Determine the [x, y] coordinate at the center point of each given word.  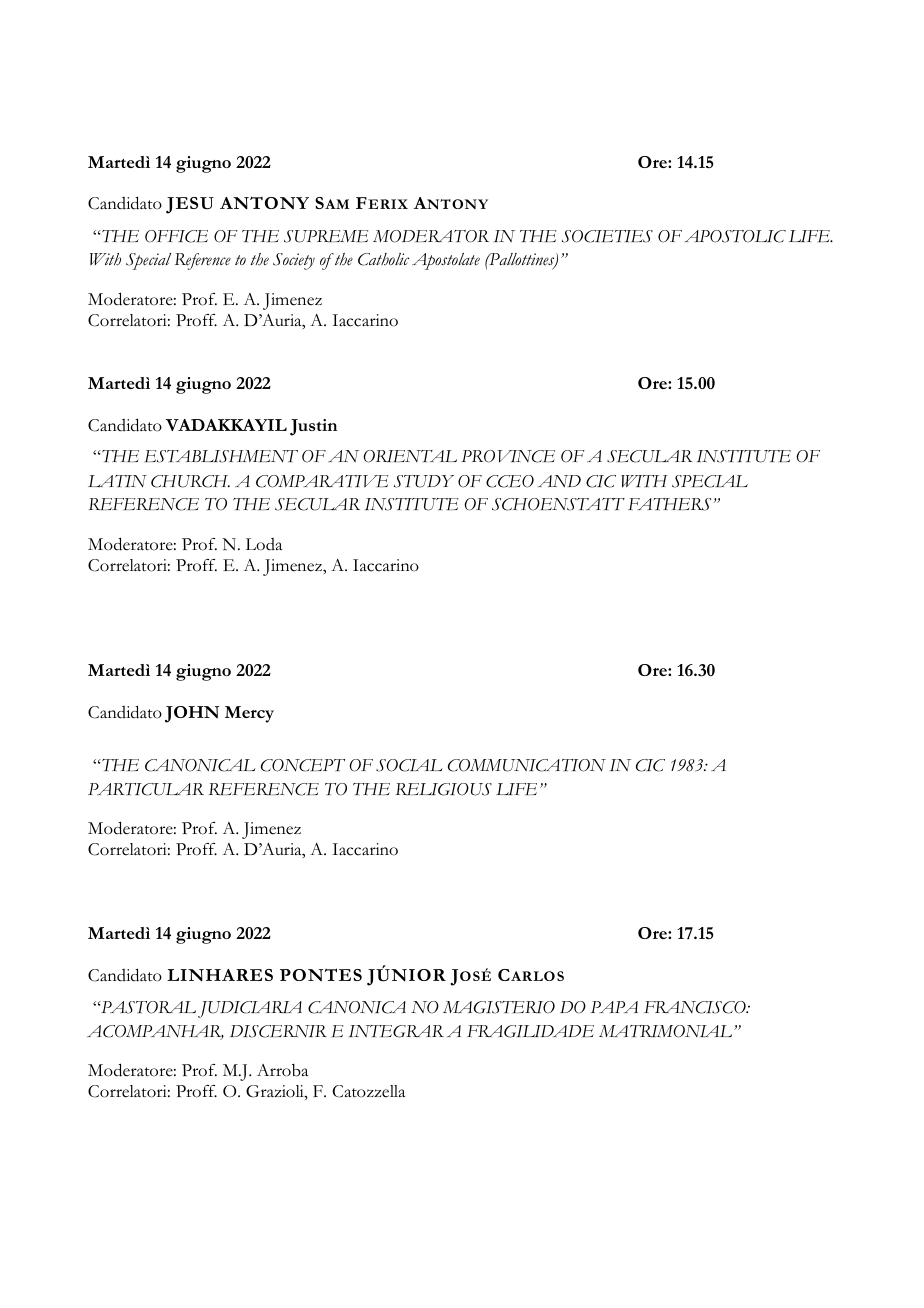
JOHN [192, 714]
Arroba [282, 1070]
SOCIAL [409, 765]
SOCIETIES [607, 236]
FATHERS [669, 504]
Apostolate [446, 261]
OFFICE [176, 236]
